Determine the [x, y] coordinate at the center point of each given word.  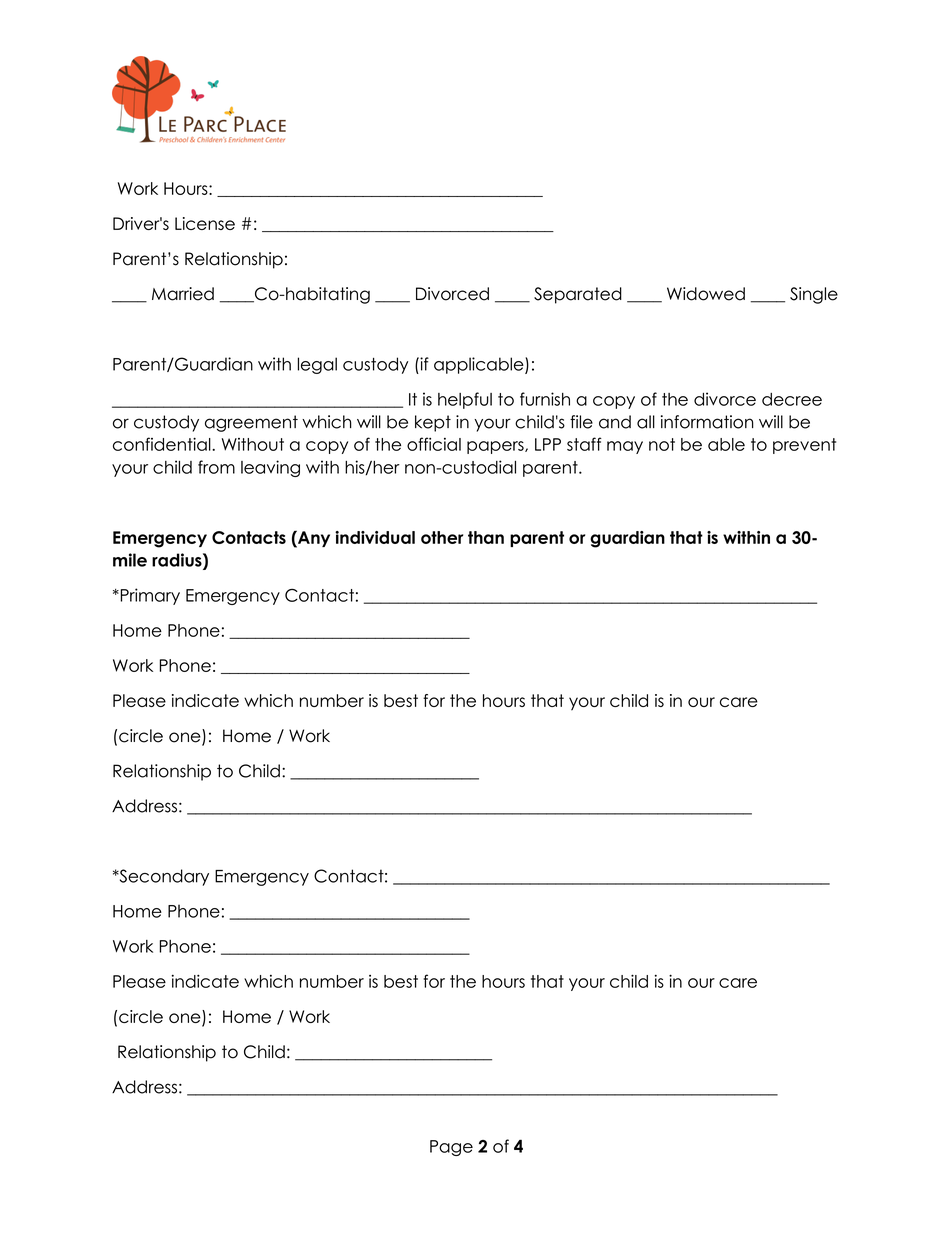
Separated [578, 295]
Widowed [706, 294]
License [205, 223]
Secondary [163, 877]
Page [451, 1148]
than [486, 537]
